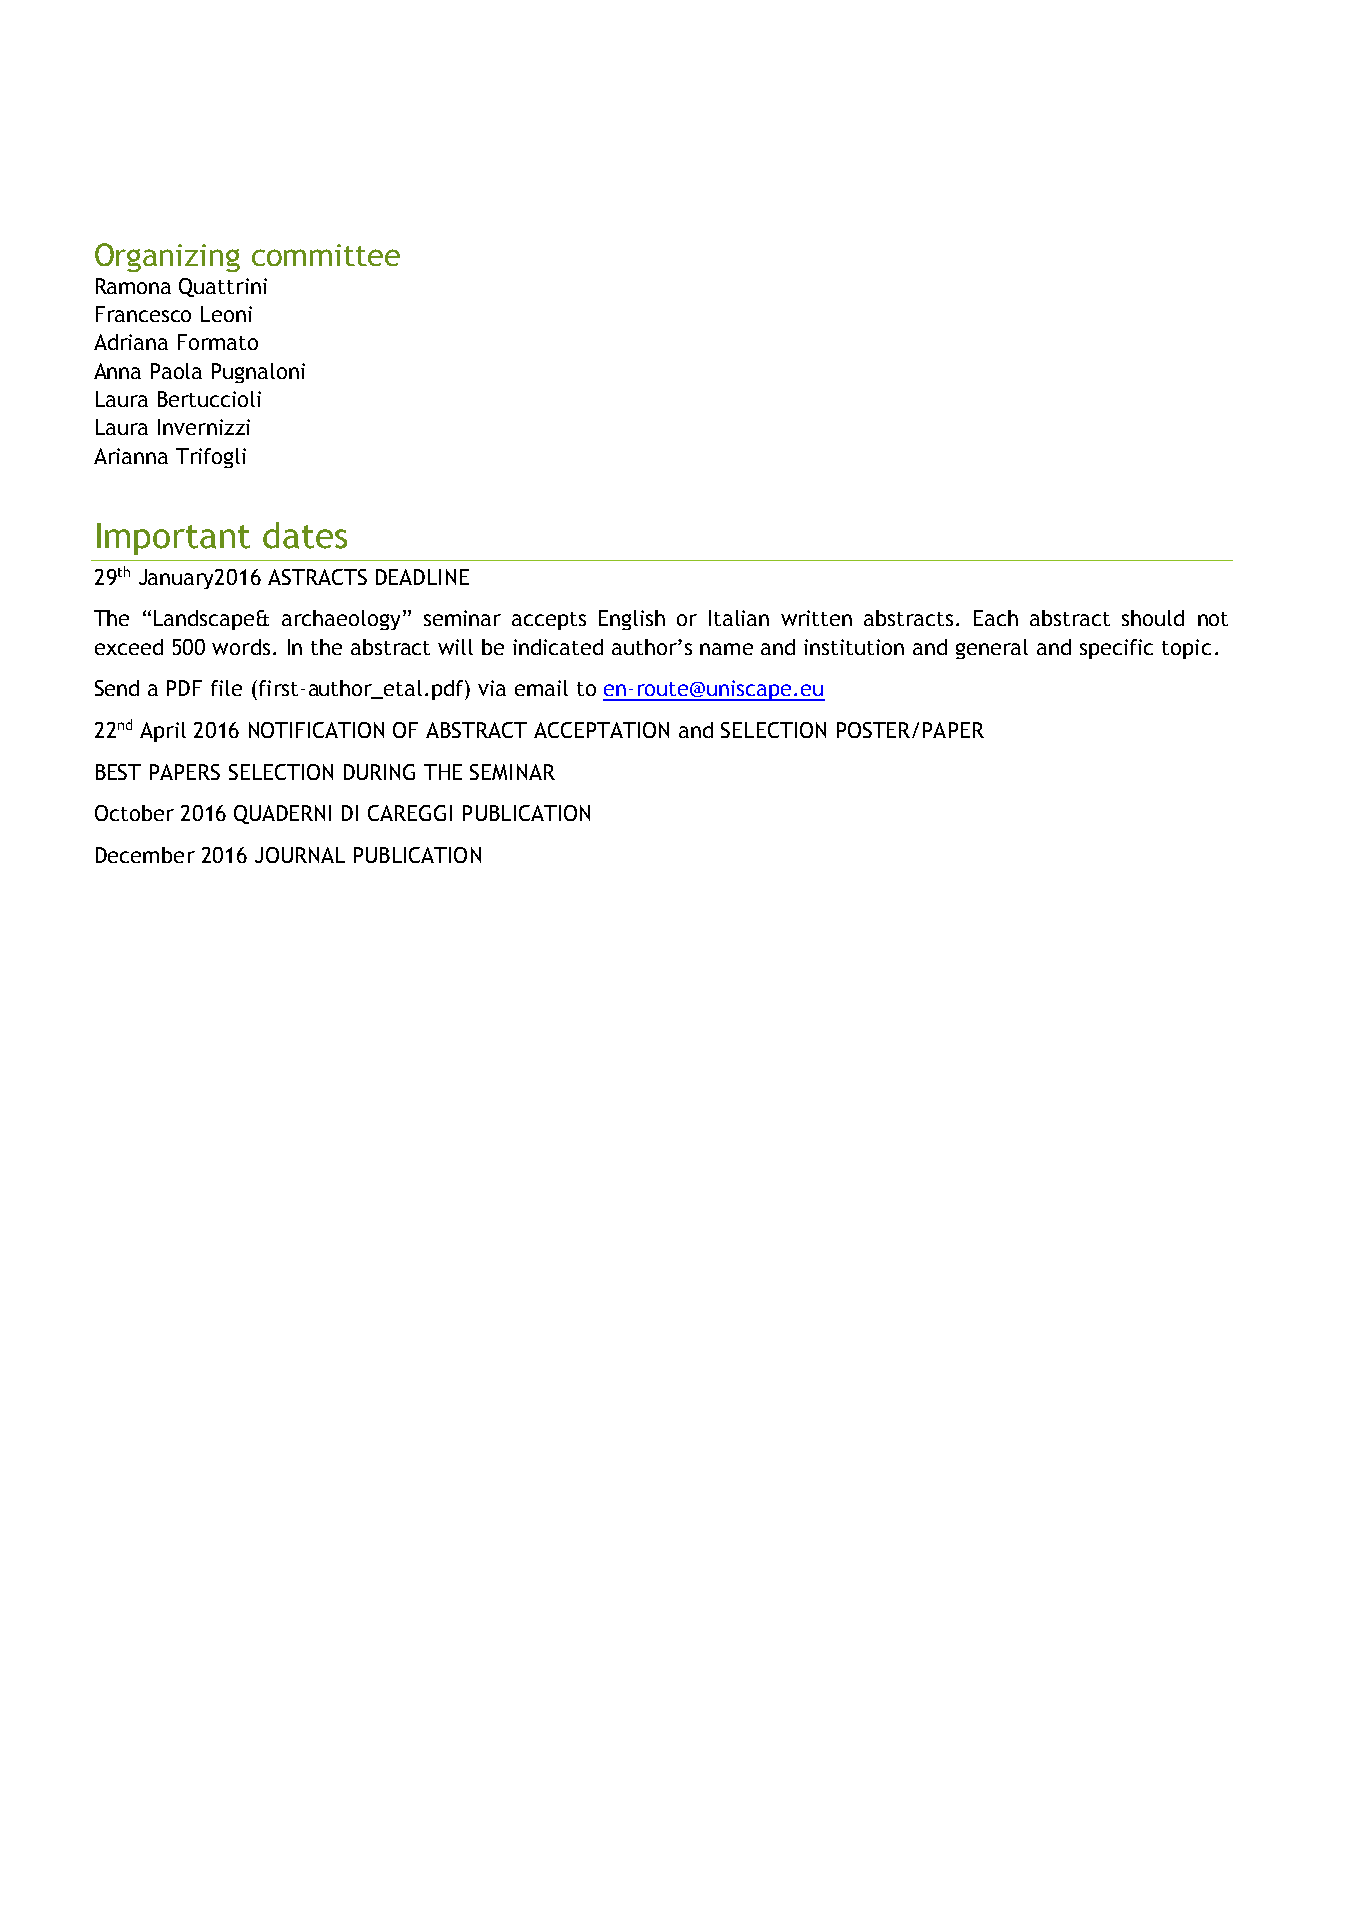 This image has height=1915, width=1354. I want to click on DEADLINE, so click(422, 577).
